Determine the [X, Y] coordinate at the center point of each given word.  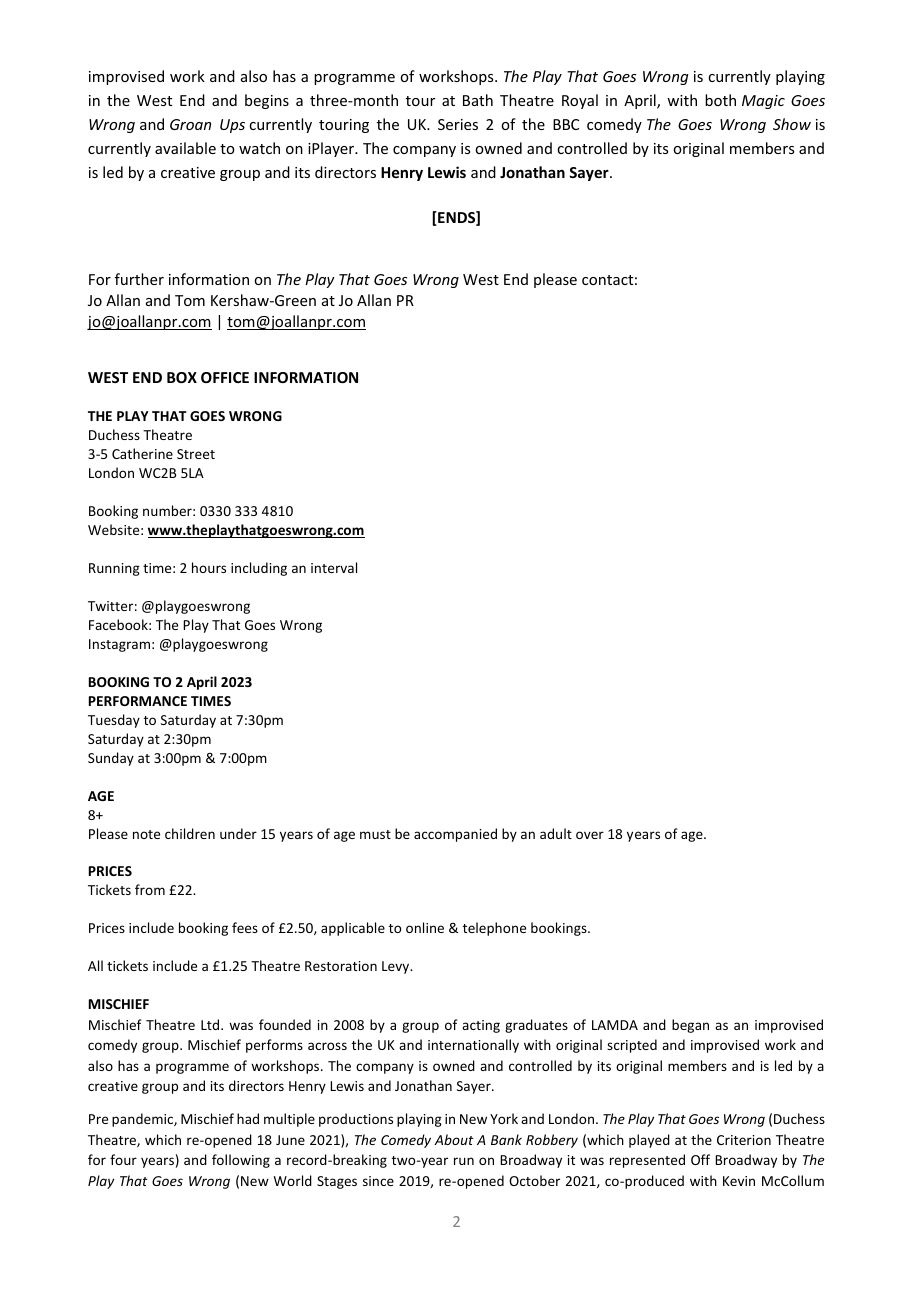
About [454, 1139]
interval [334, 567]
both [720, 100]
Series [458, 124]
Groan [190, 124]
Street [196, 454]
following [241, 1161]
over [590, 835]
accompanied [455, 835]
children [190, 833]
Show [792, 124]
